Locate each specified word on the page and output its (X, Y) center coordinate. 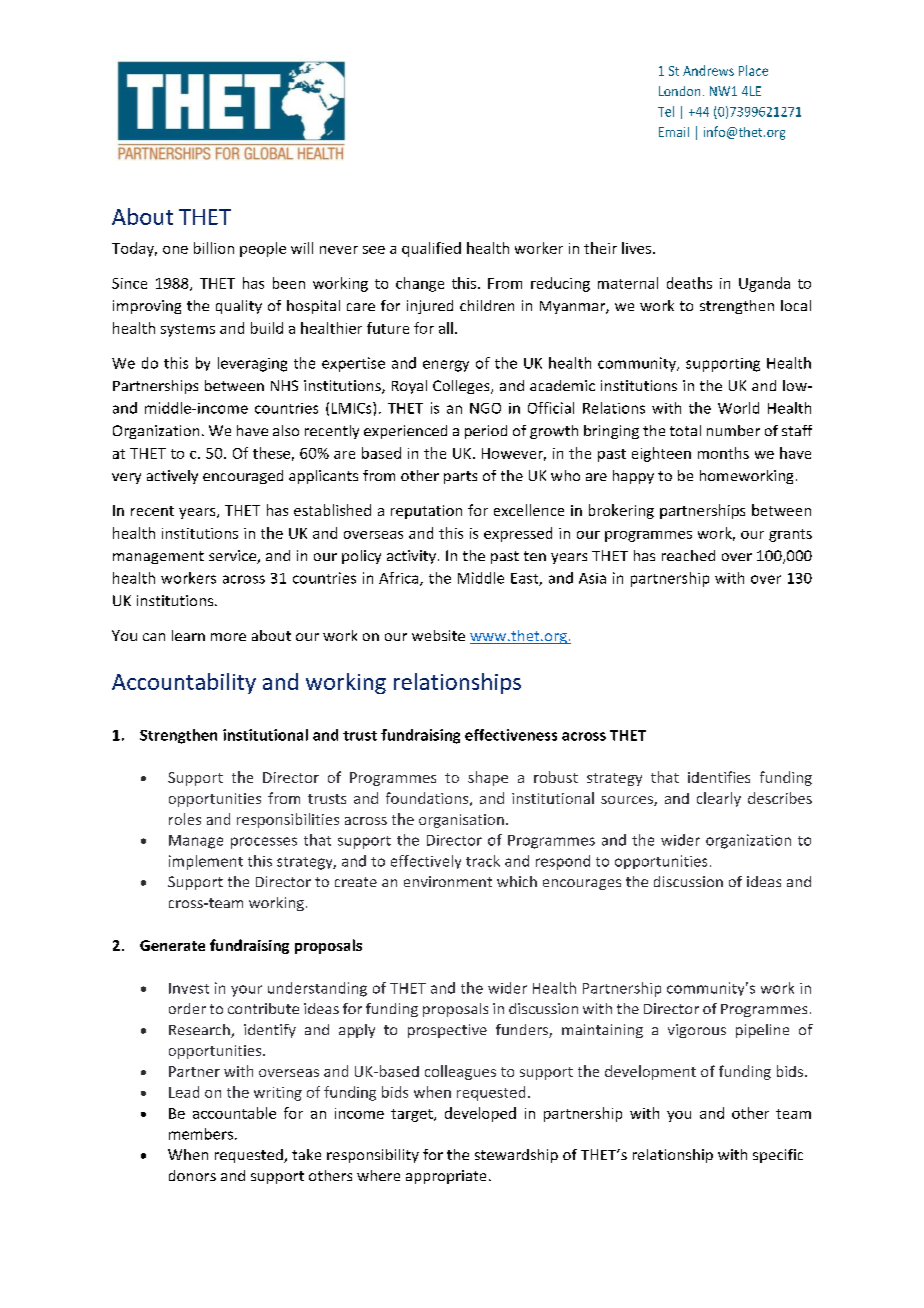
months (723, 453)
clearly (719, 799)
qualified (431, 249)
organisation (461, 821)
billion (214, 248)
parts (460, 477)
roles (185, 819)
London (679, 91)
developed (480, 1114)
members (201, 1134)
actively (172, 477)
